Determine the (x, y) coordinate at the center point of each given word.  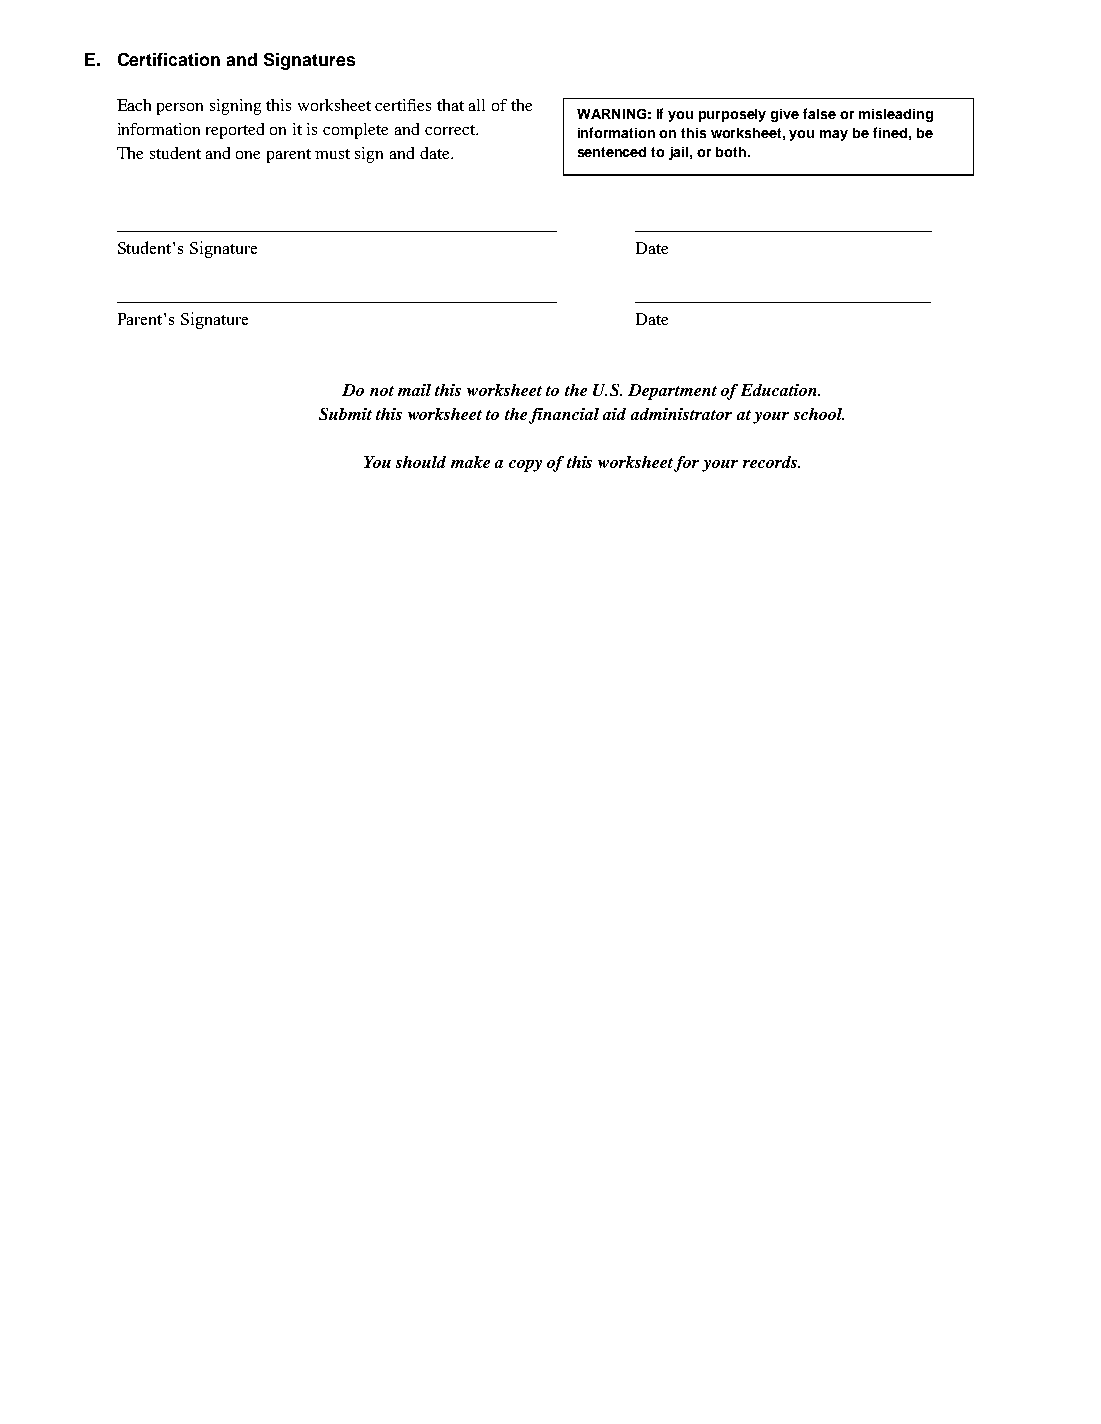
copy (525, 466)
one (248, 155)
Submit (345, 414)
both (732, 152)
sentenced (612, 152)
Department (672, 392)
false (819, 113)
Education (780, 390)
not (382, 391)
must (332, 154)
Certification (169, 59)
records (771, 462)
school (819, 414)
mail (414, 390)
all (477, 105)
